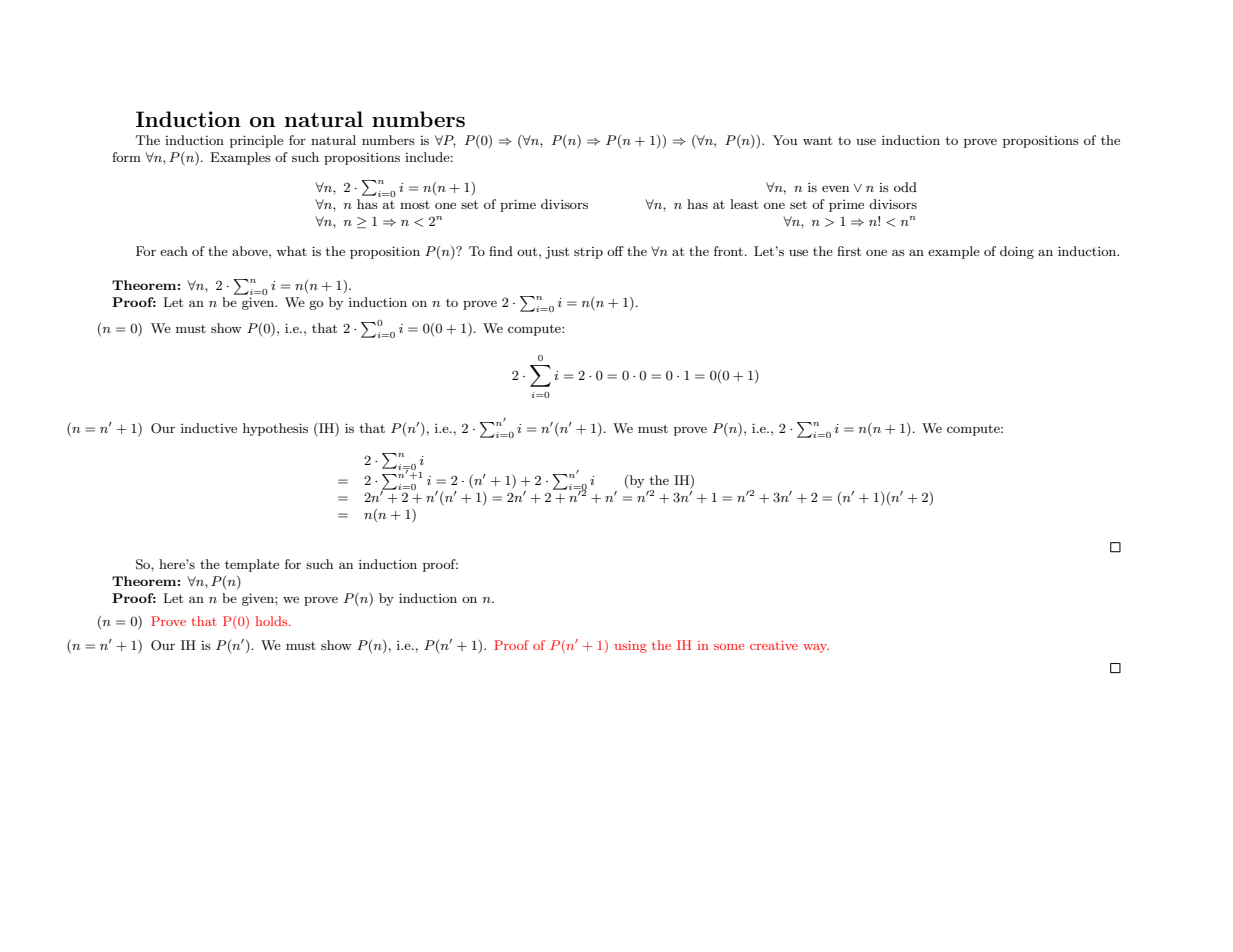  Describe the element at coordinates (291, 251) in the document. I see `what` at that location.
